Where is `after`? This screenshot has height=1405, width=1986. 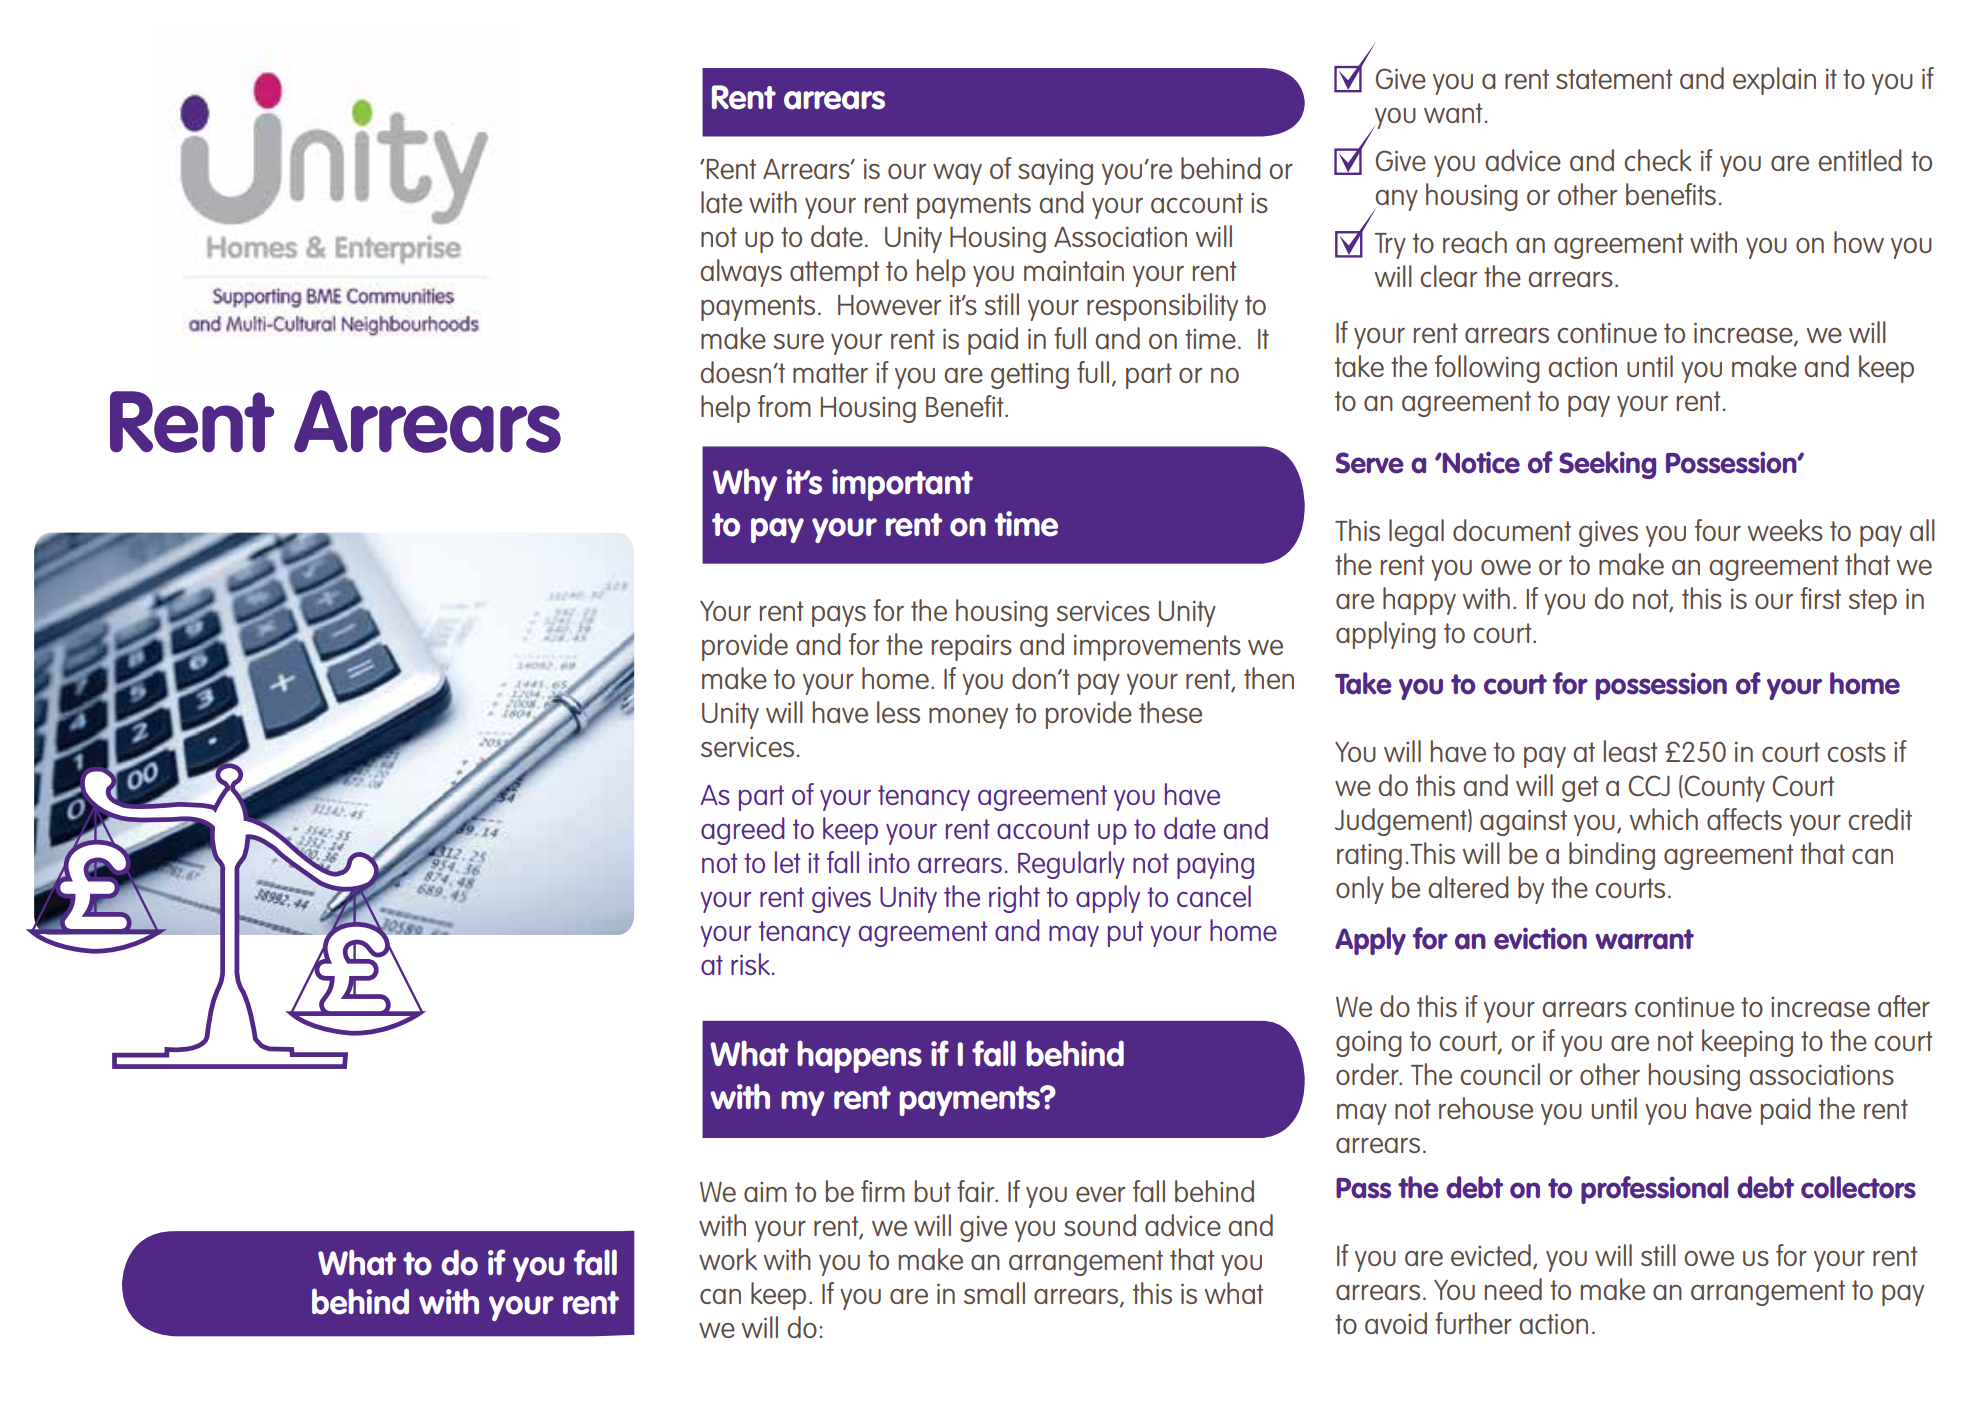 after is located at coordinates (1904, 1006).
